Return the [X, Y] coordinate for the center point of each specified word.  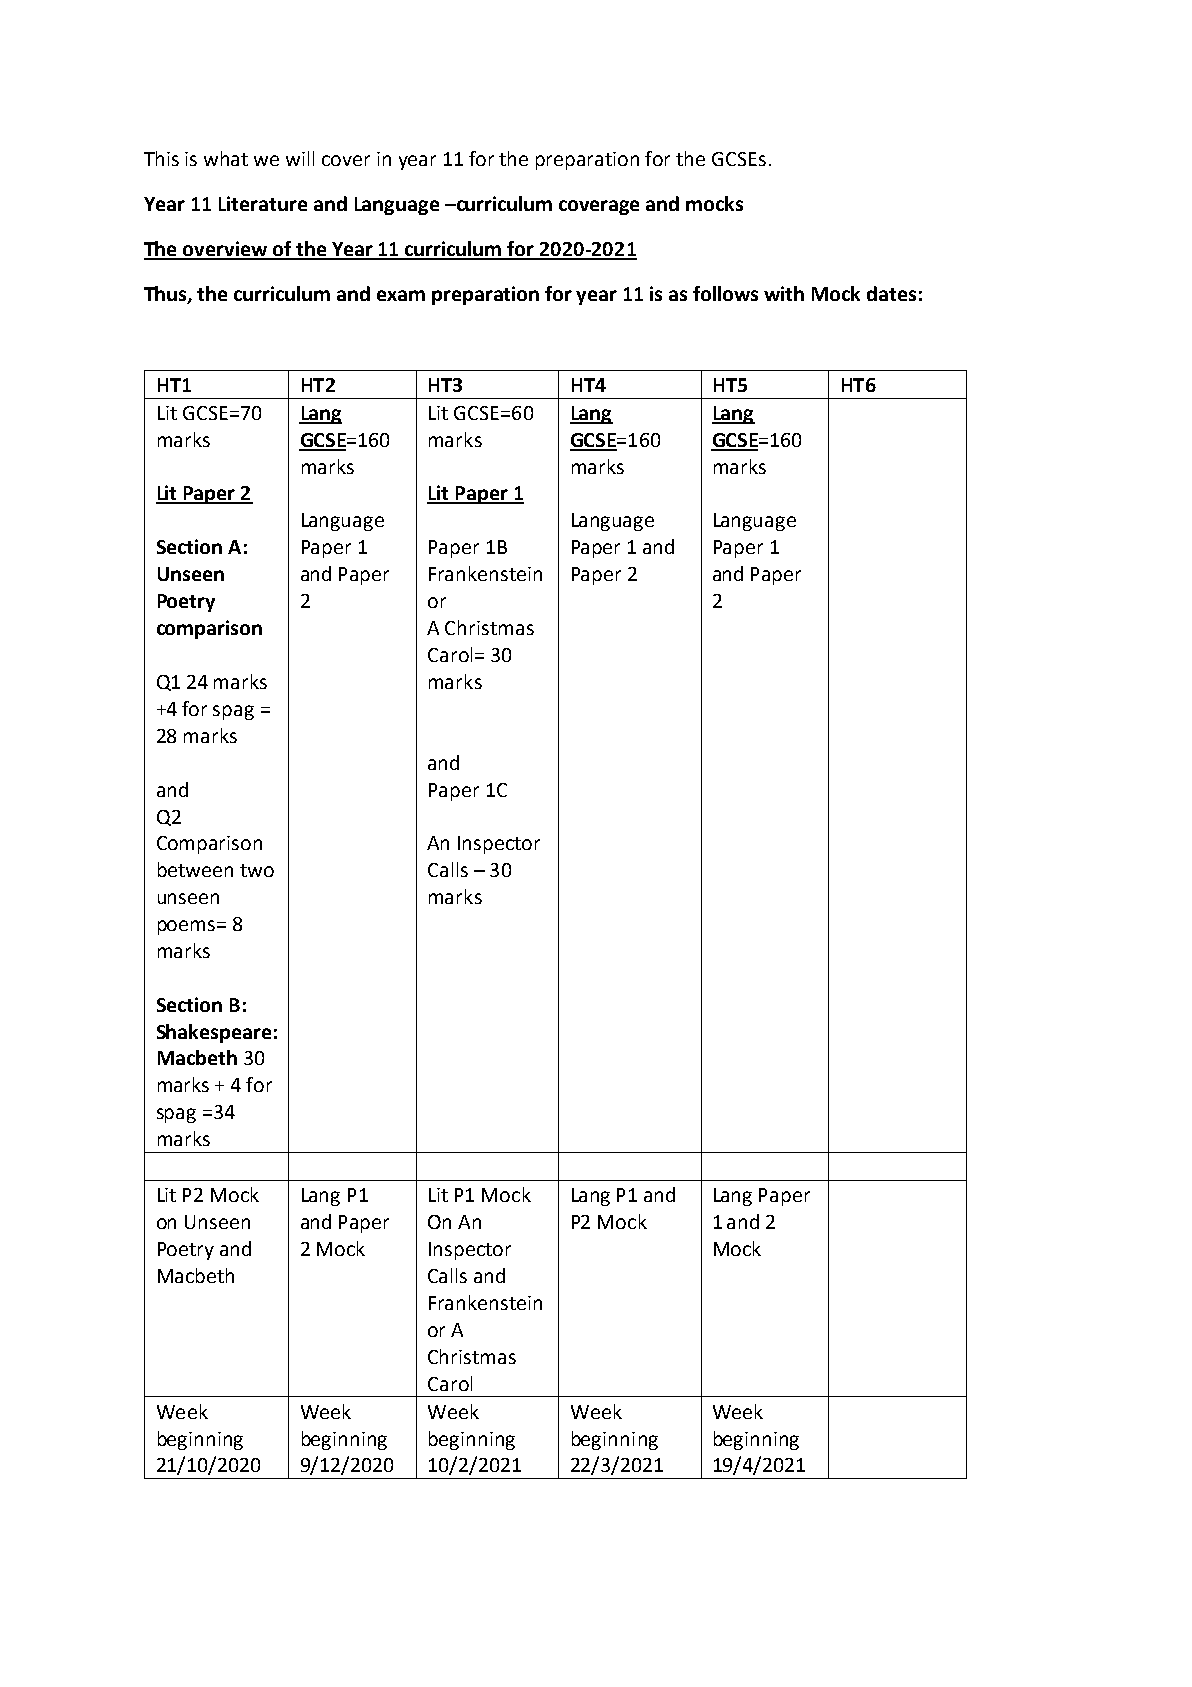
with [784, 293]
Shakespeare [214, 1033]
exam [401, 295]
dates [891, 293]
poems [188, 927]
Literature [263, 203]
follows [725, 293]
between [195, 869]
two [257, 870]
